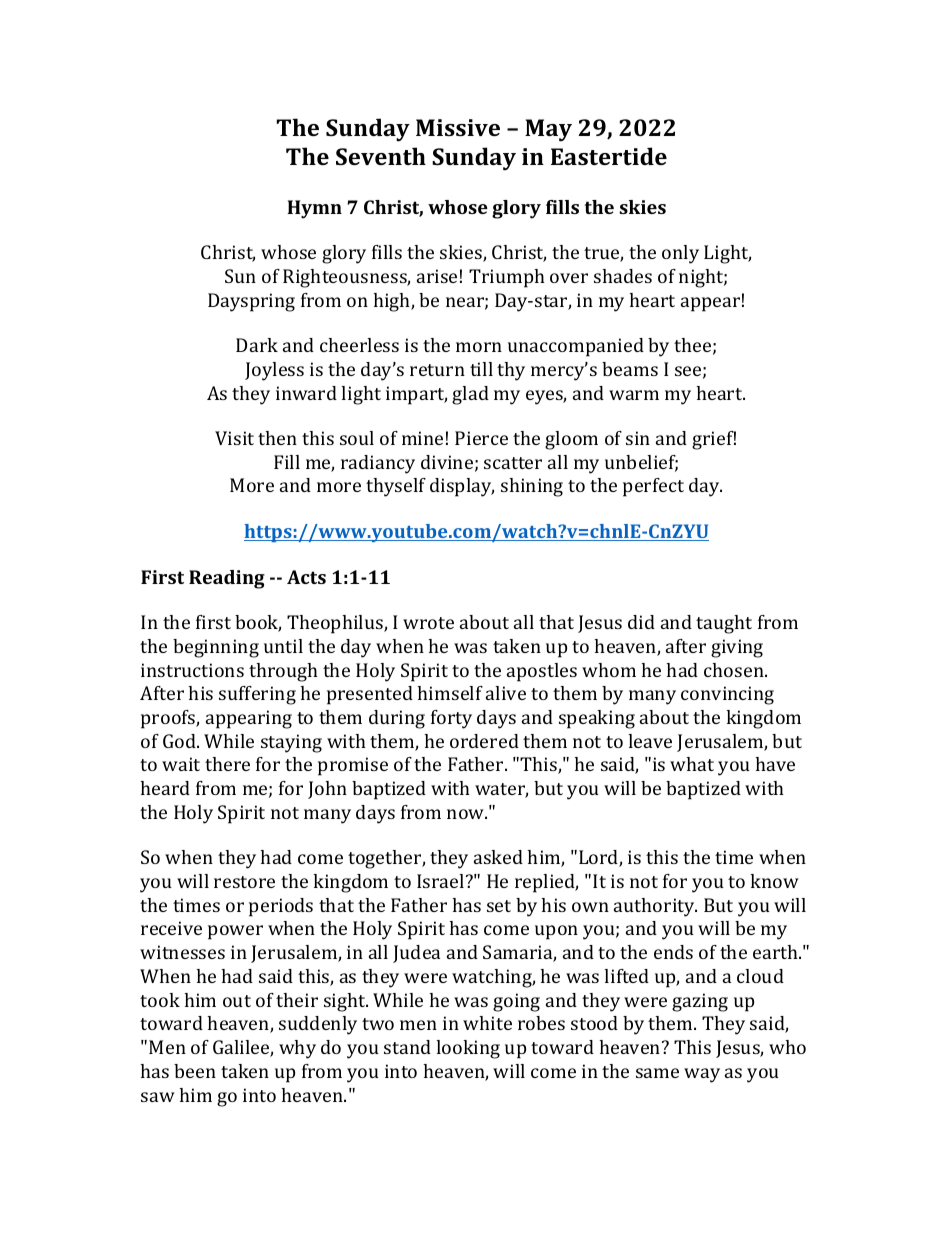 The width and height of the screenshot is (952, 1233). I want to click on only, so click(680, 254).
